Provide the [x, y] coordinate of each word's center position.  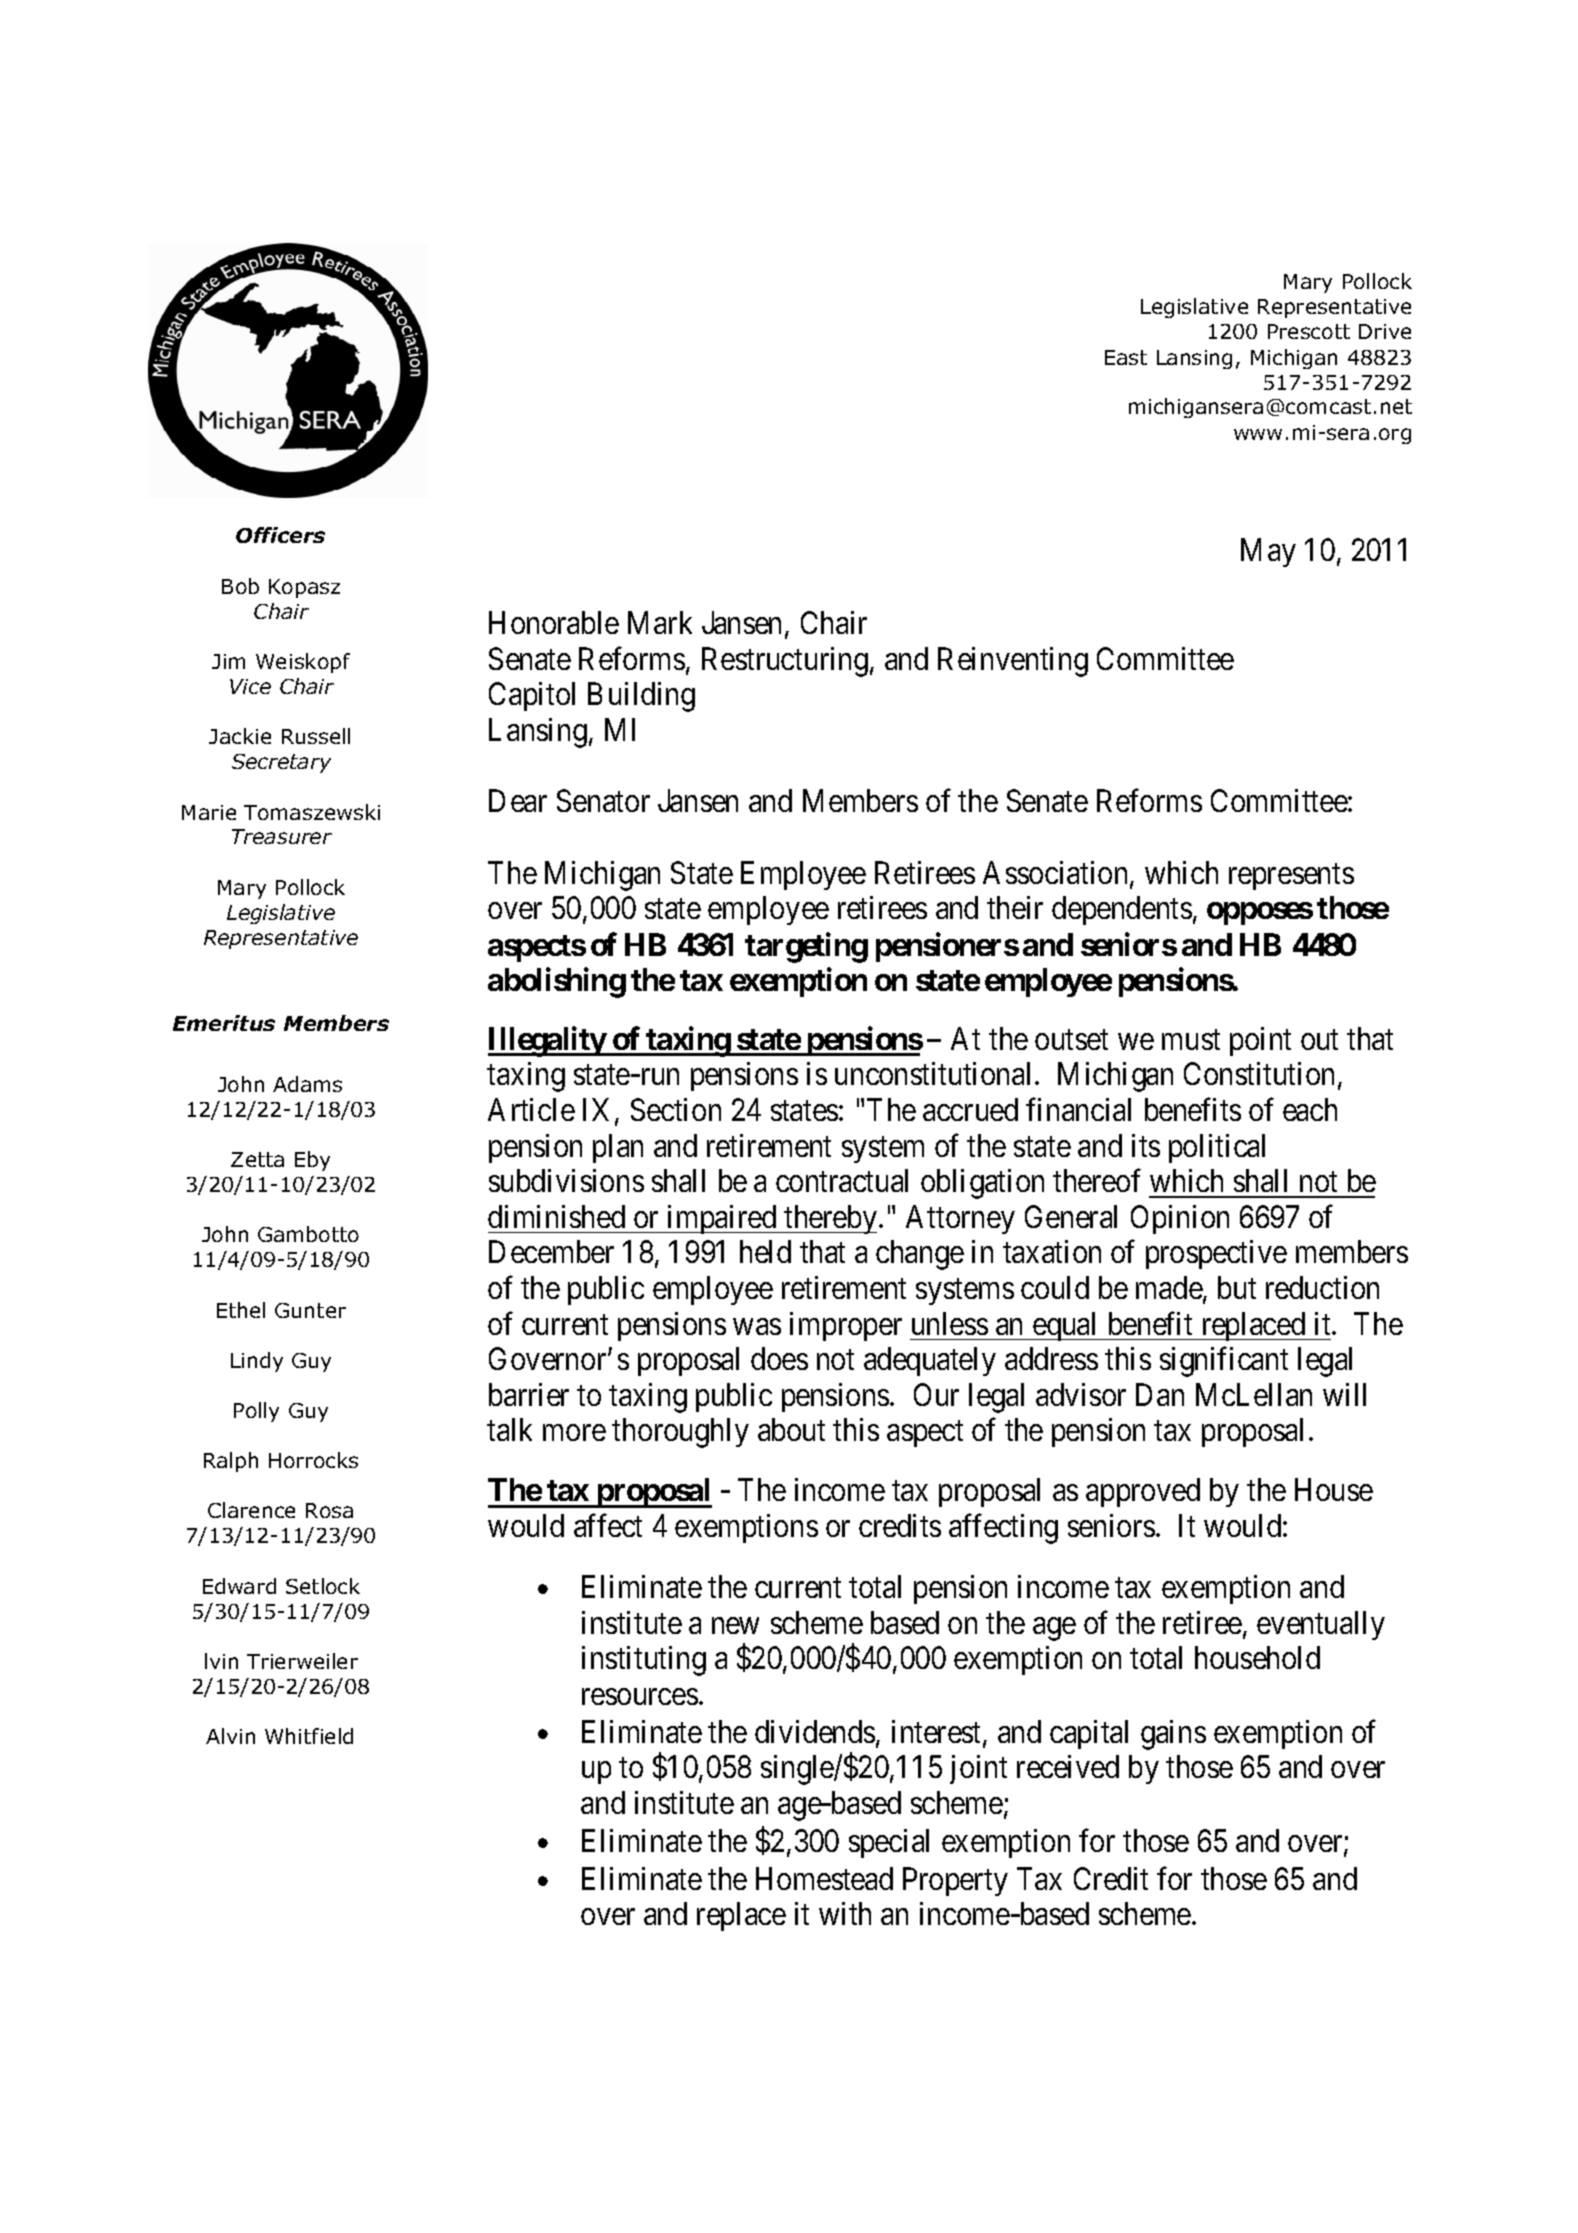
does [779, 1358]
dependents [1122, 910]
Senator [603, 800]
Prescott [1309, 331]
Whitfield [309, 1736]
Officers [280, 535]
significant [1224, 1362]
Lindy [257, 1362]
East [1126, 357]
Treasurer [282, 836]
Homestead [824, 1878]
